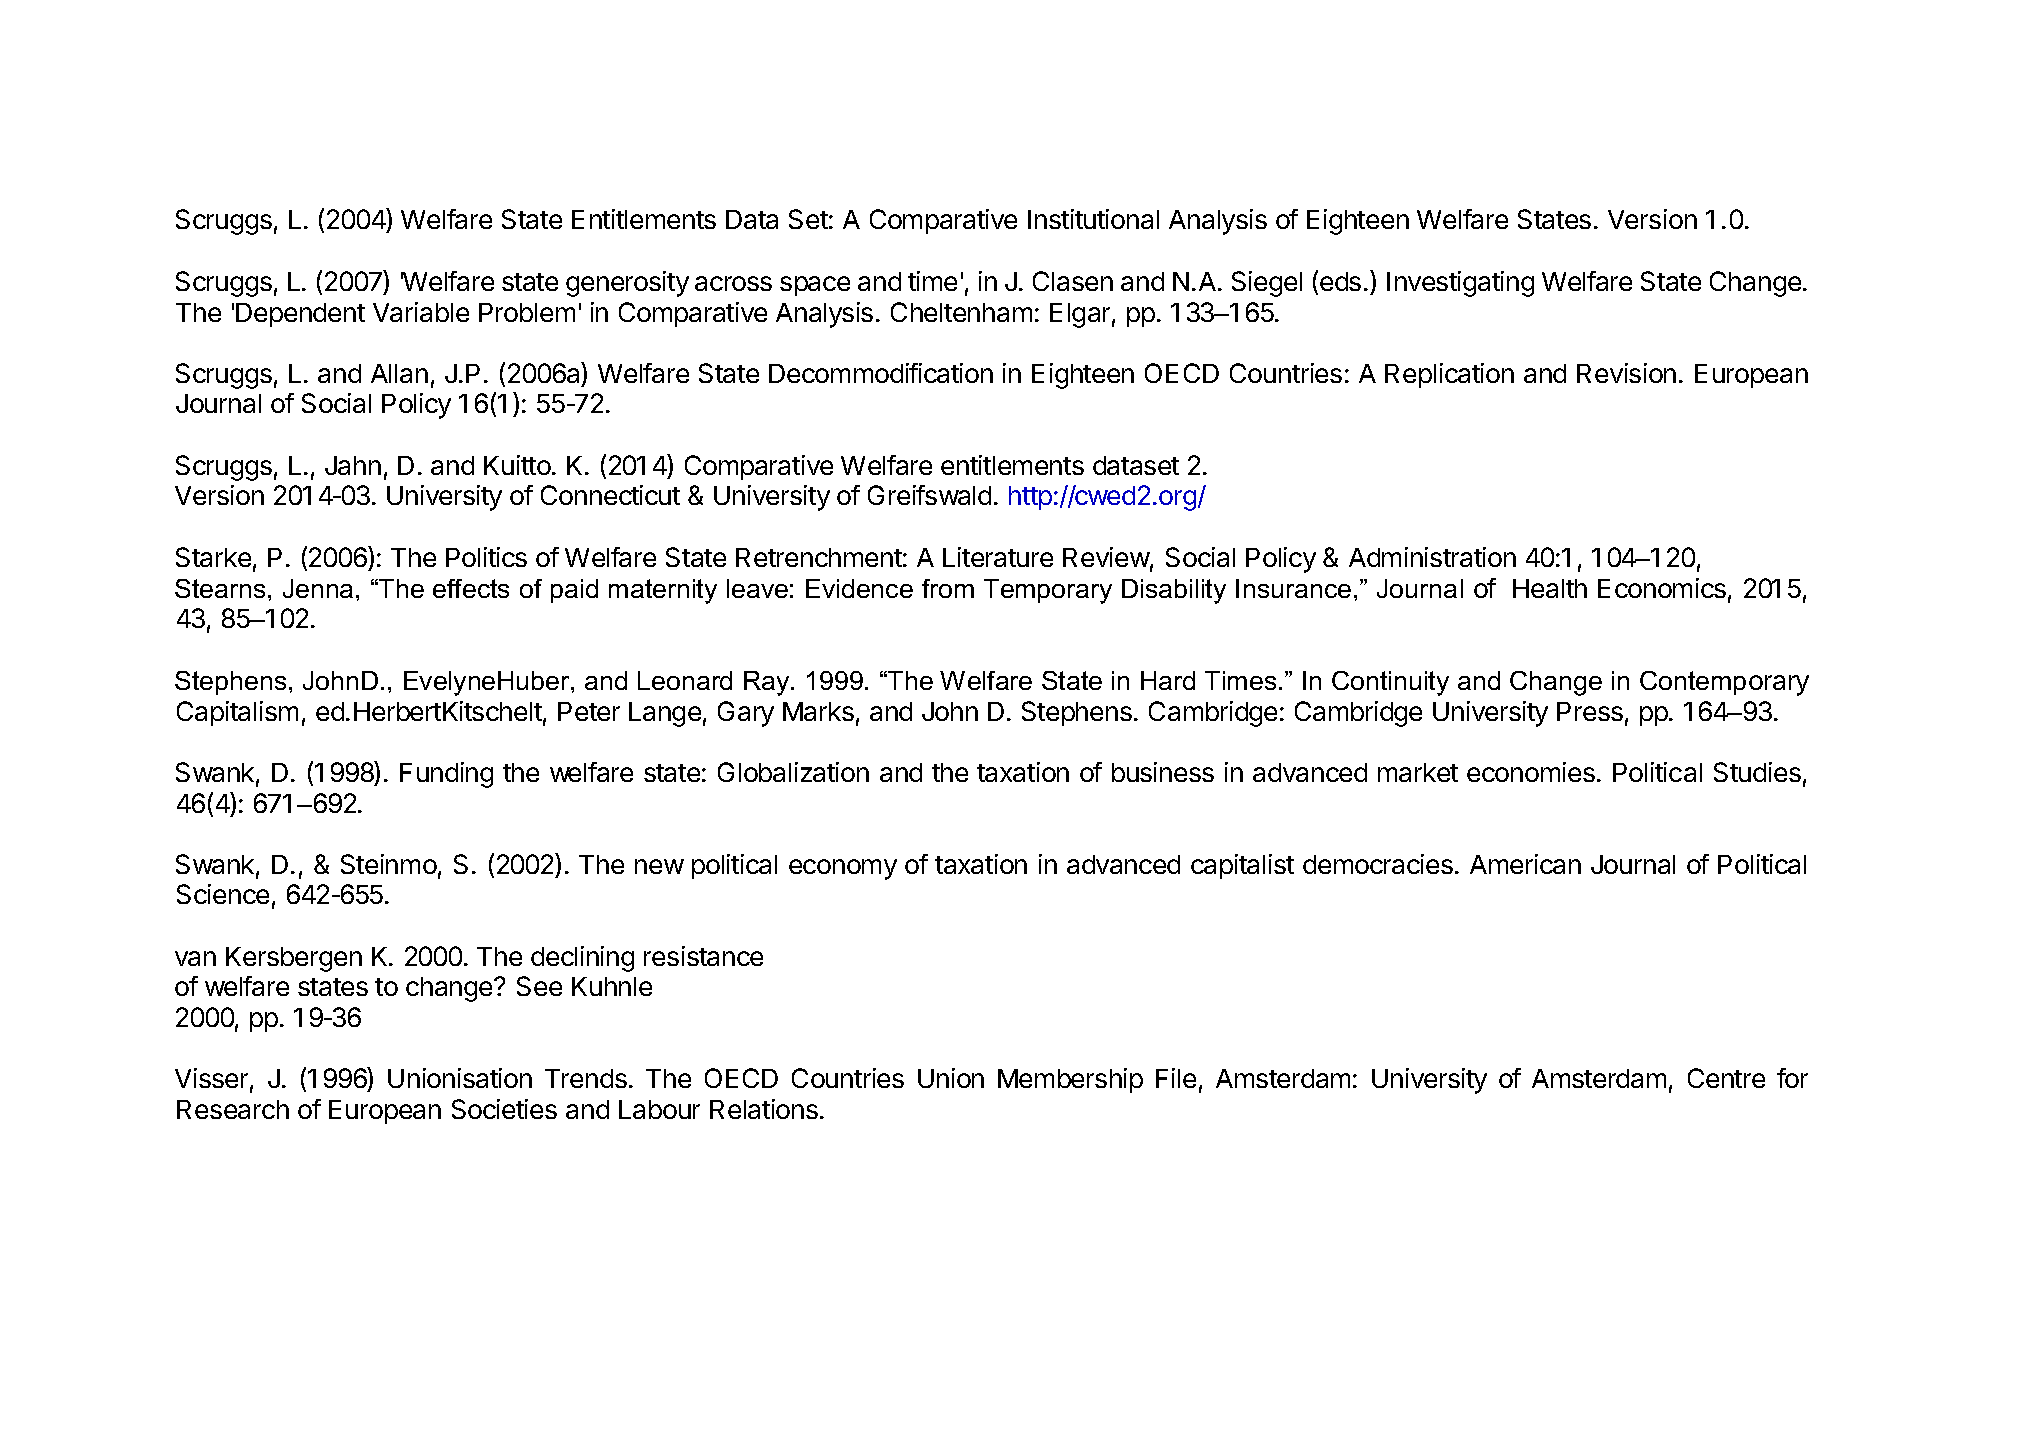 The image size is (2041, 1442). Describe the element at coordinates (1163, 772) in the image. I see `business` at that location.
